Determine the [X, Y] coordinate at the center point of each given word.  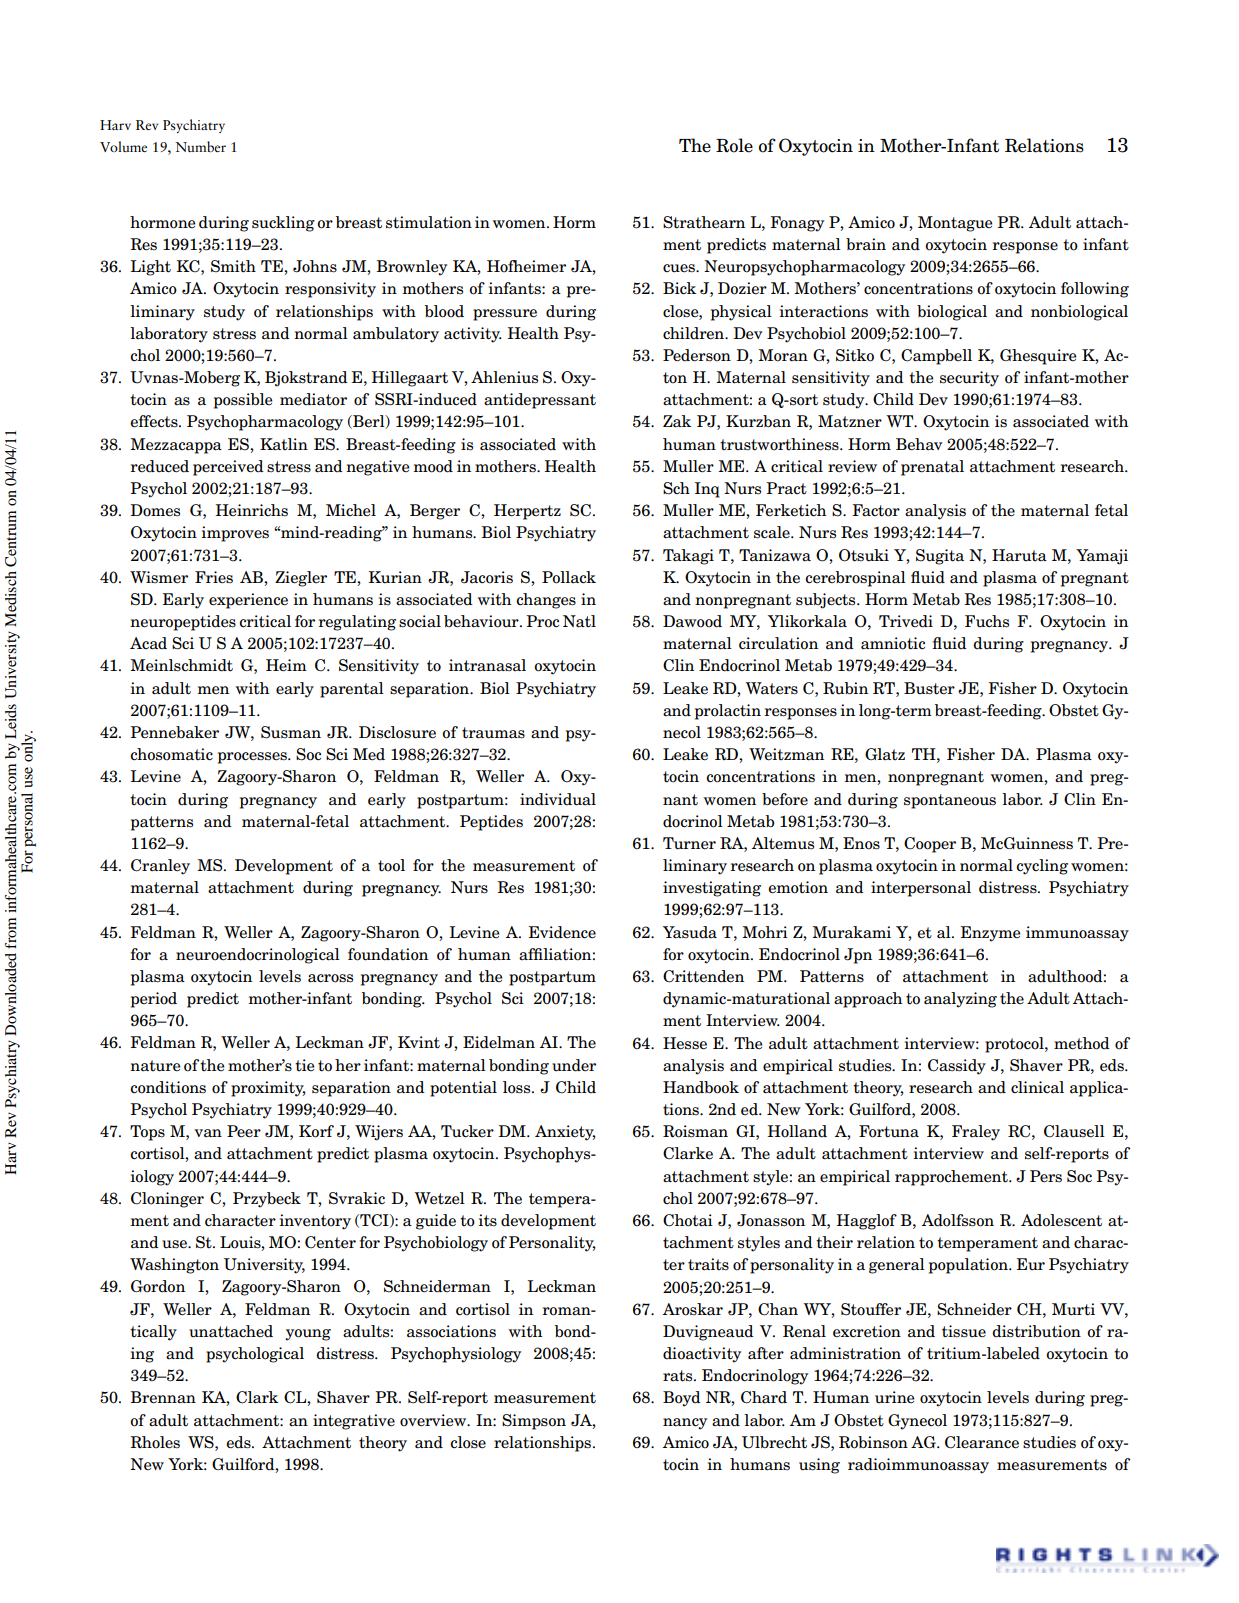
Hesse [685, 1043]
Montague [955, 224]
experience [248, 601]
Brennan [163, 1397]
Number [200, 146]
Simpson [534, 1422]
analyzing [960, 1000]
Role [734, 145]
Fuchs [987, 621]
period [154, 1000]
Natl [579, 621]
